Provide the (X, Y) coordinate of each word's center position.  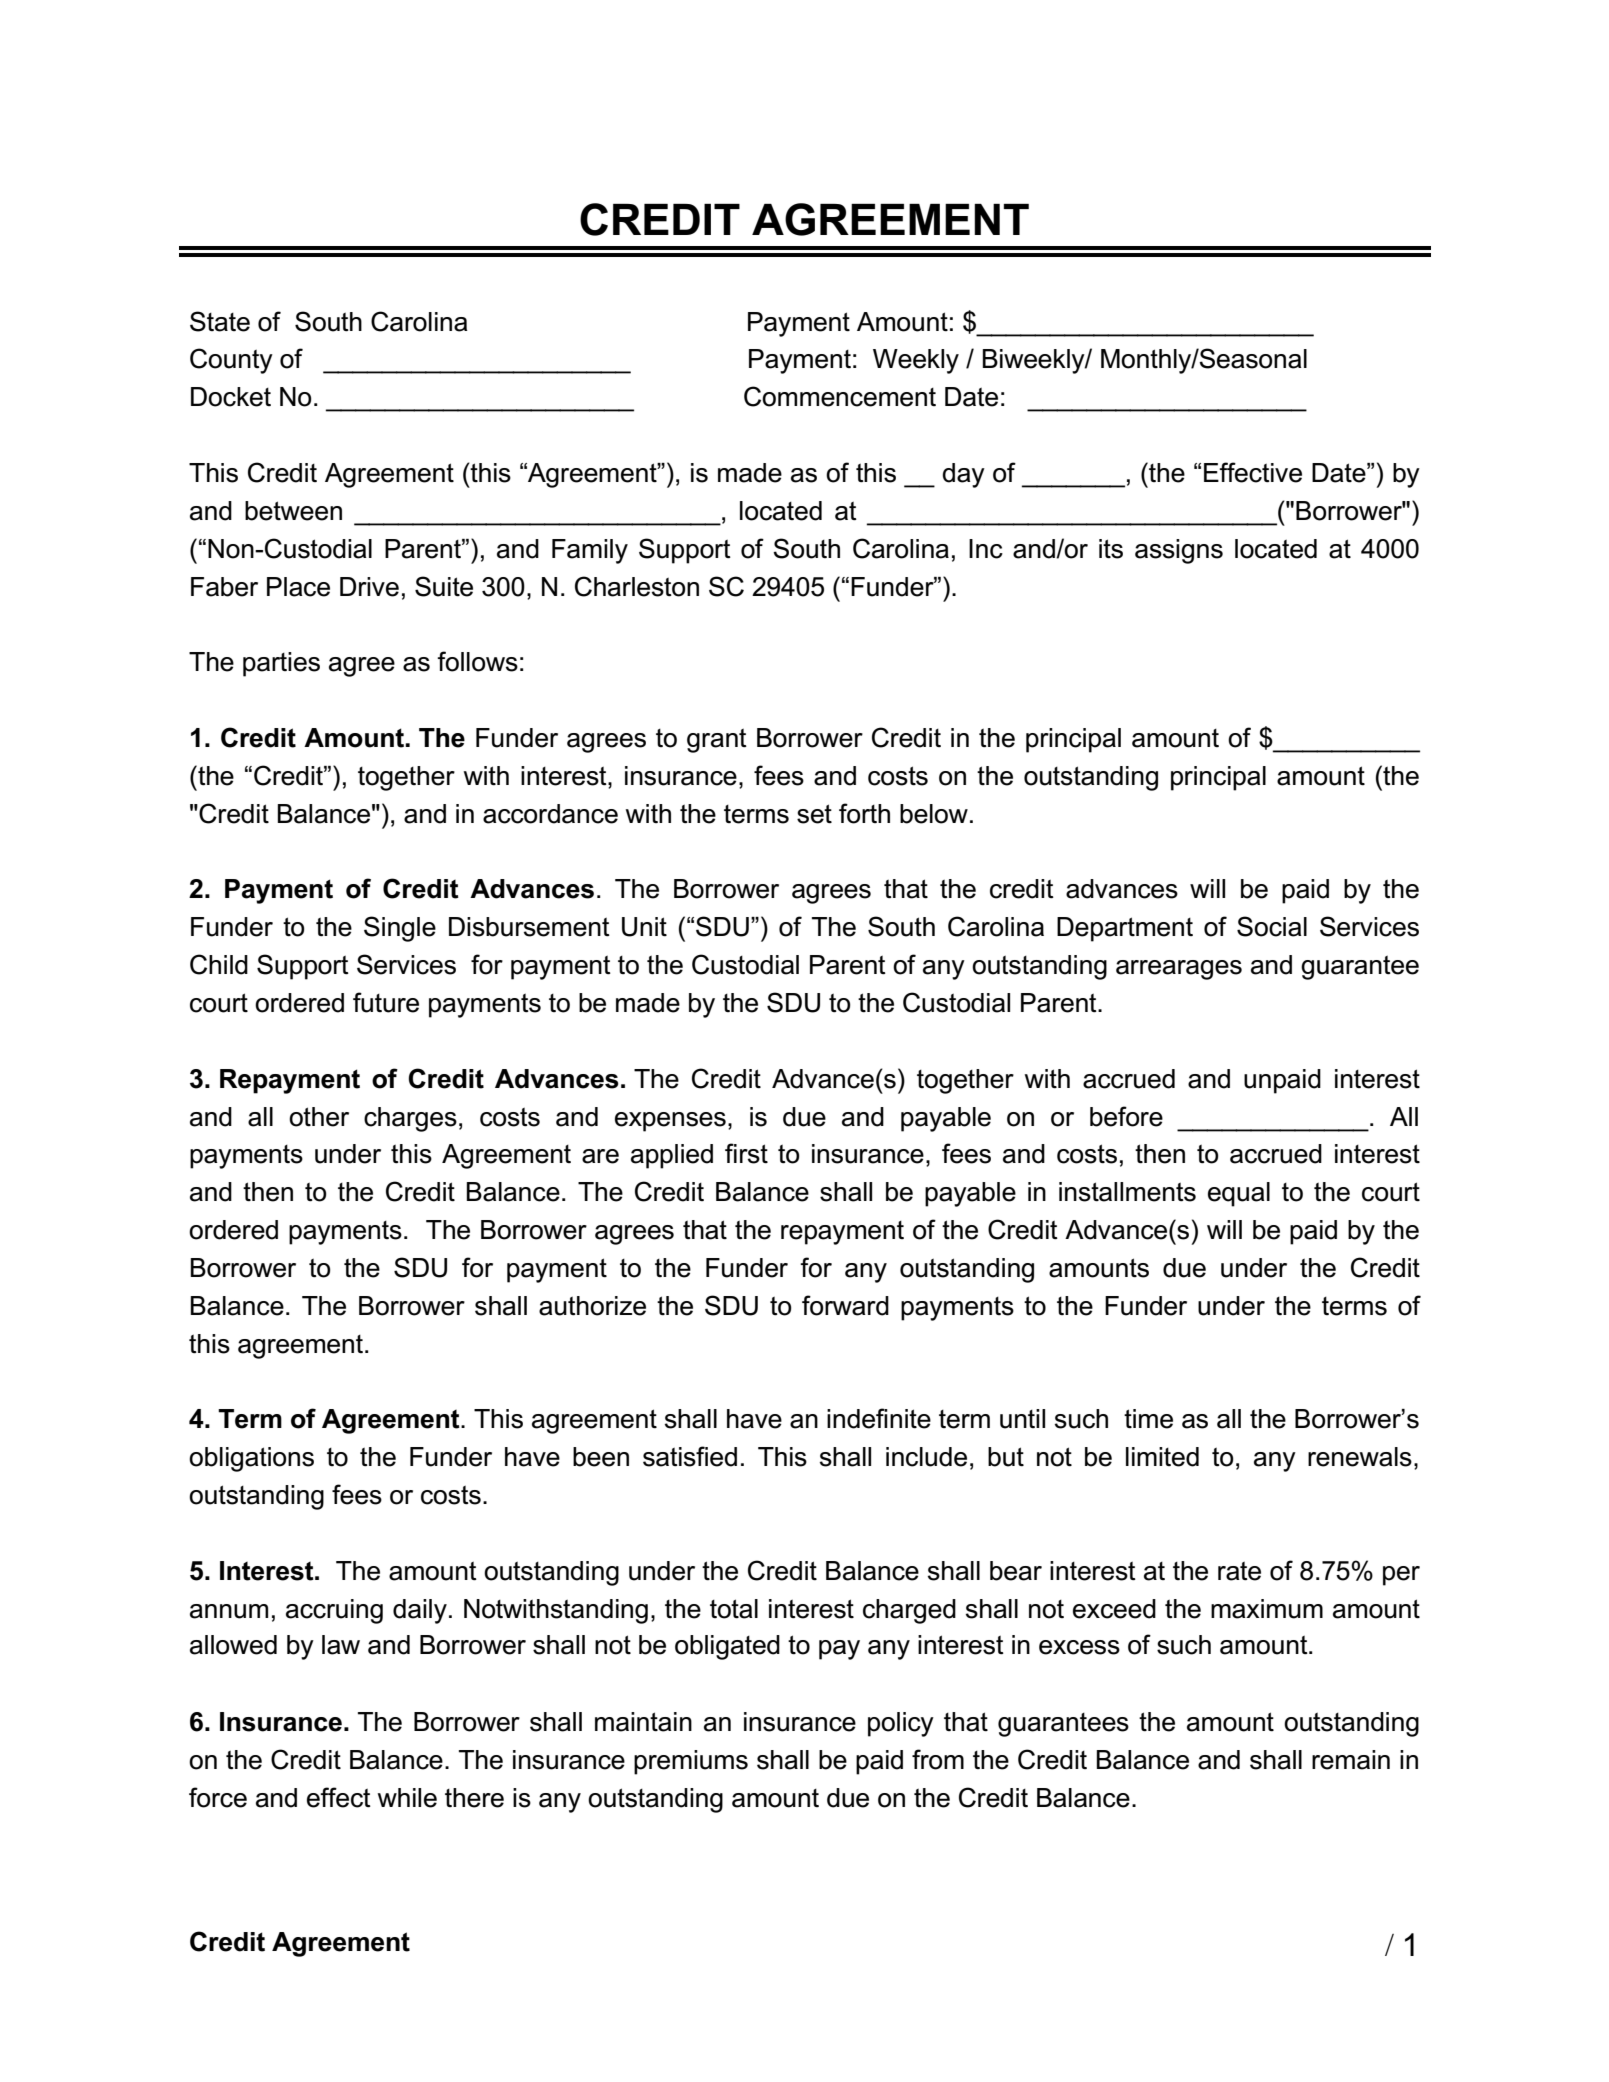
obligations (251, 1459)
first (746, 1153)
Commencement (840, 396)
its (1111, 549)
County (231, 361)
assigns (1179, 551)
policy (901, 1724)
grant (717, 740)
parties (281, 664)
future (386, 1002)
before (1126, 1116)
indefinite (879, 1418)
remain (1351, 1760)
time (1148, 1419)
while (407, 1798)
